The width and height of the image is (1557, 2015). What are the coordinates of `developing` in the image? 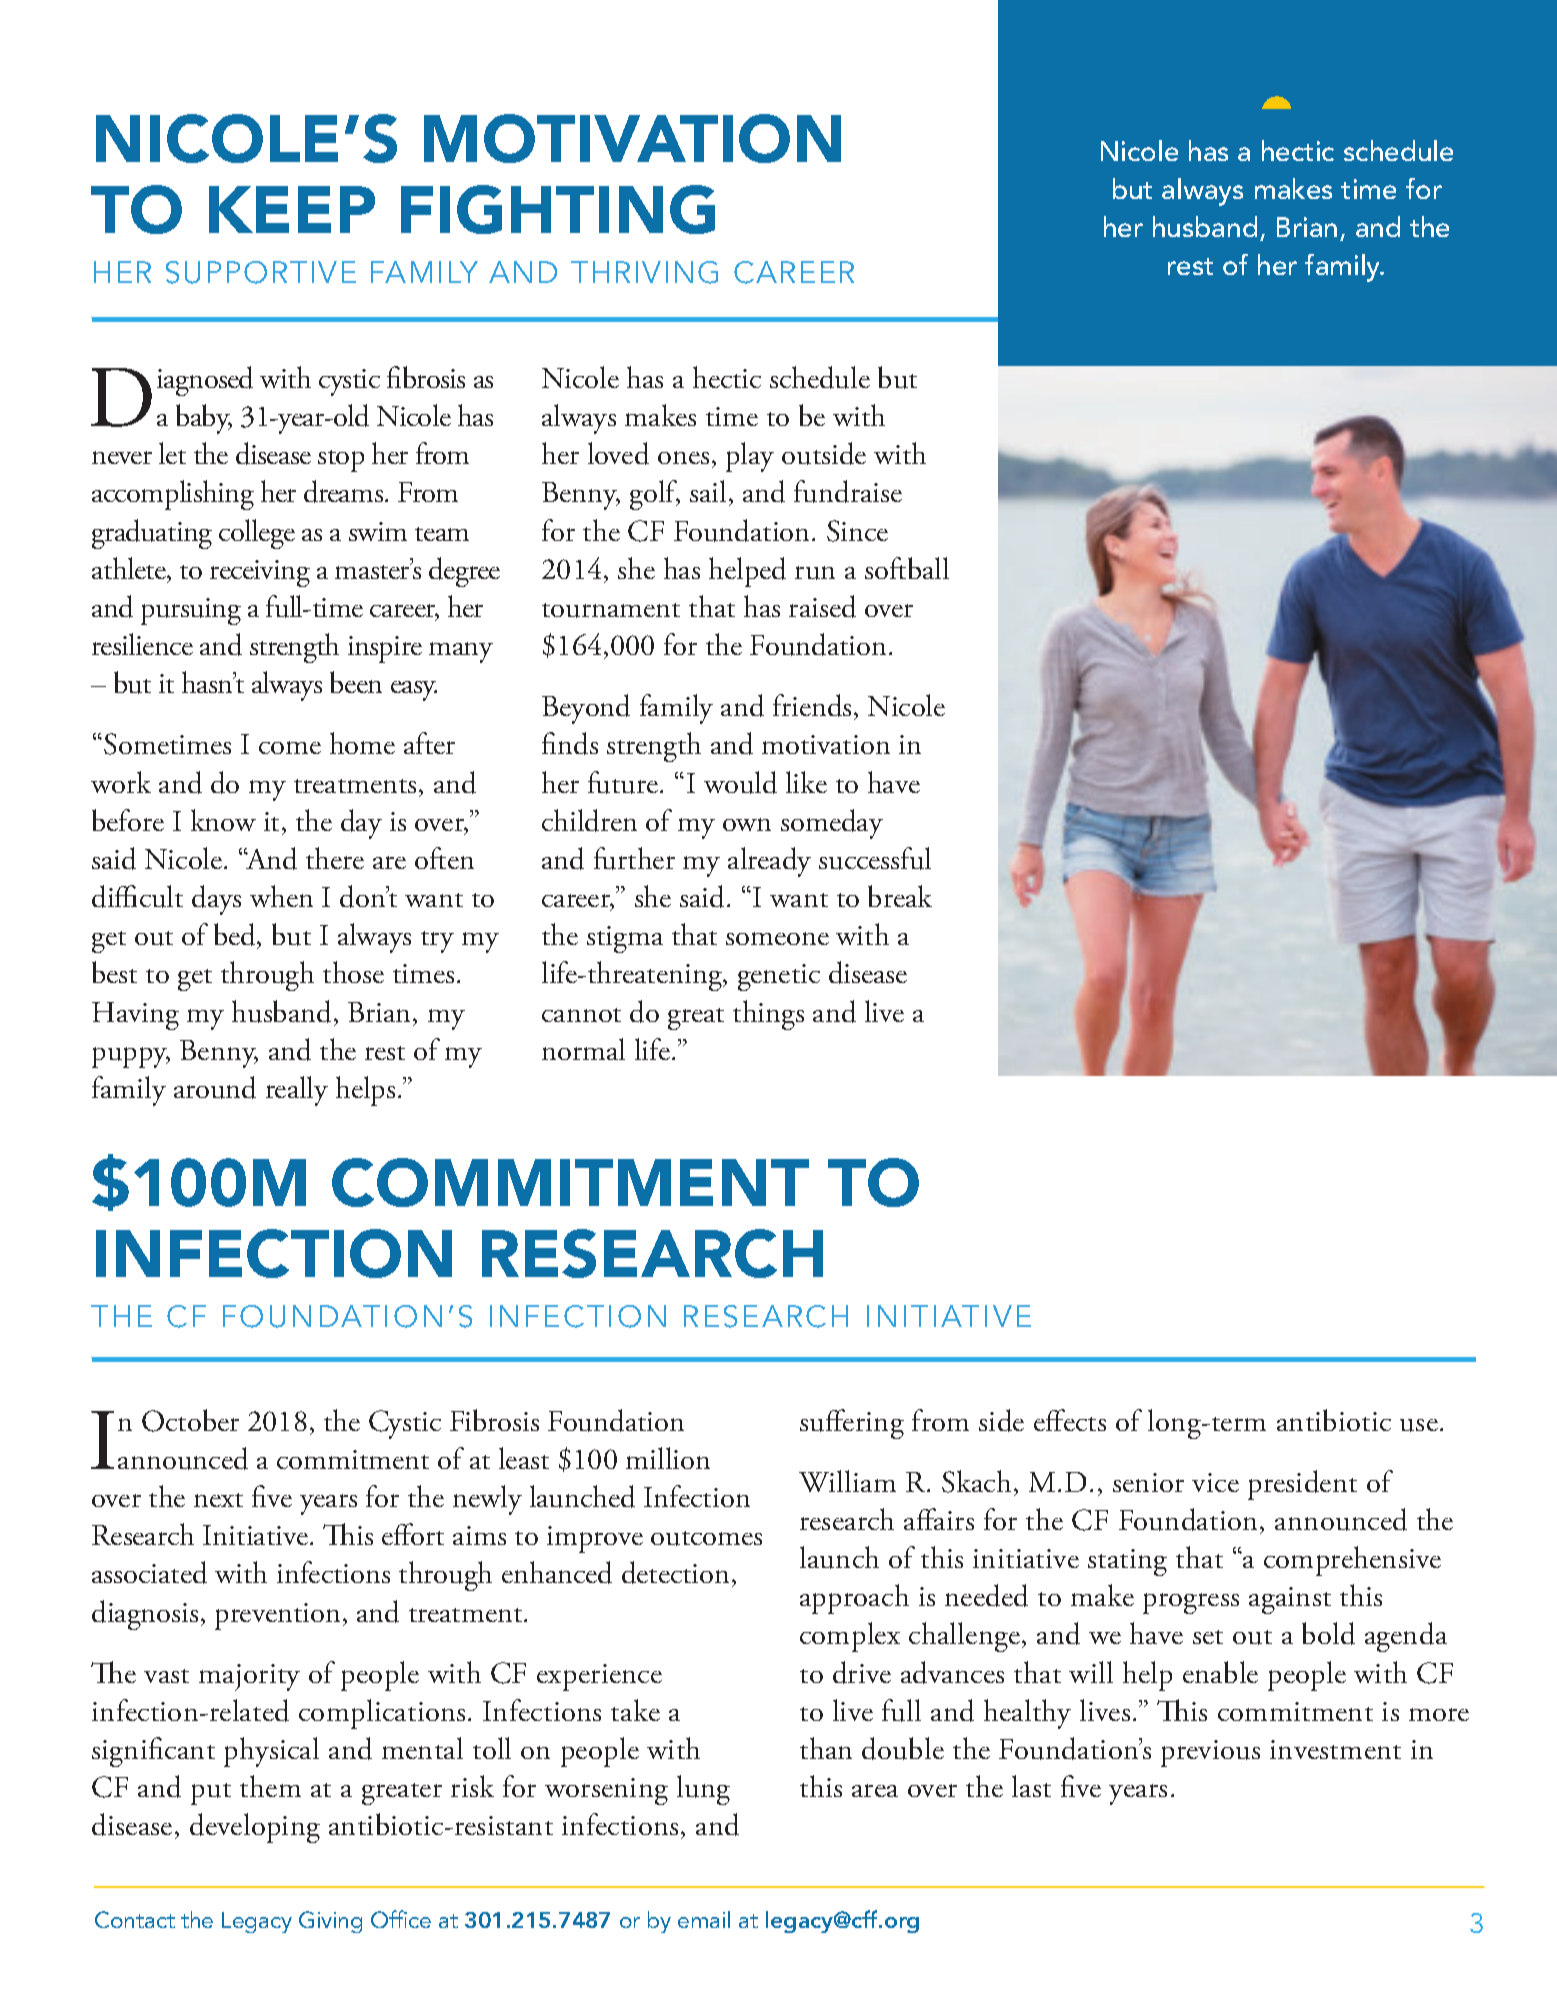 It's located at (255, 1828).
